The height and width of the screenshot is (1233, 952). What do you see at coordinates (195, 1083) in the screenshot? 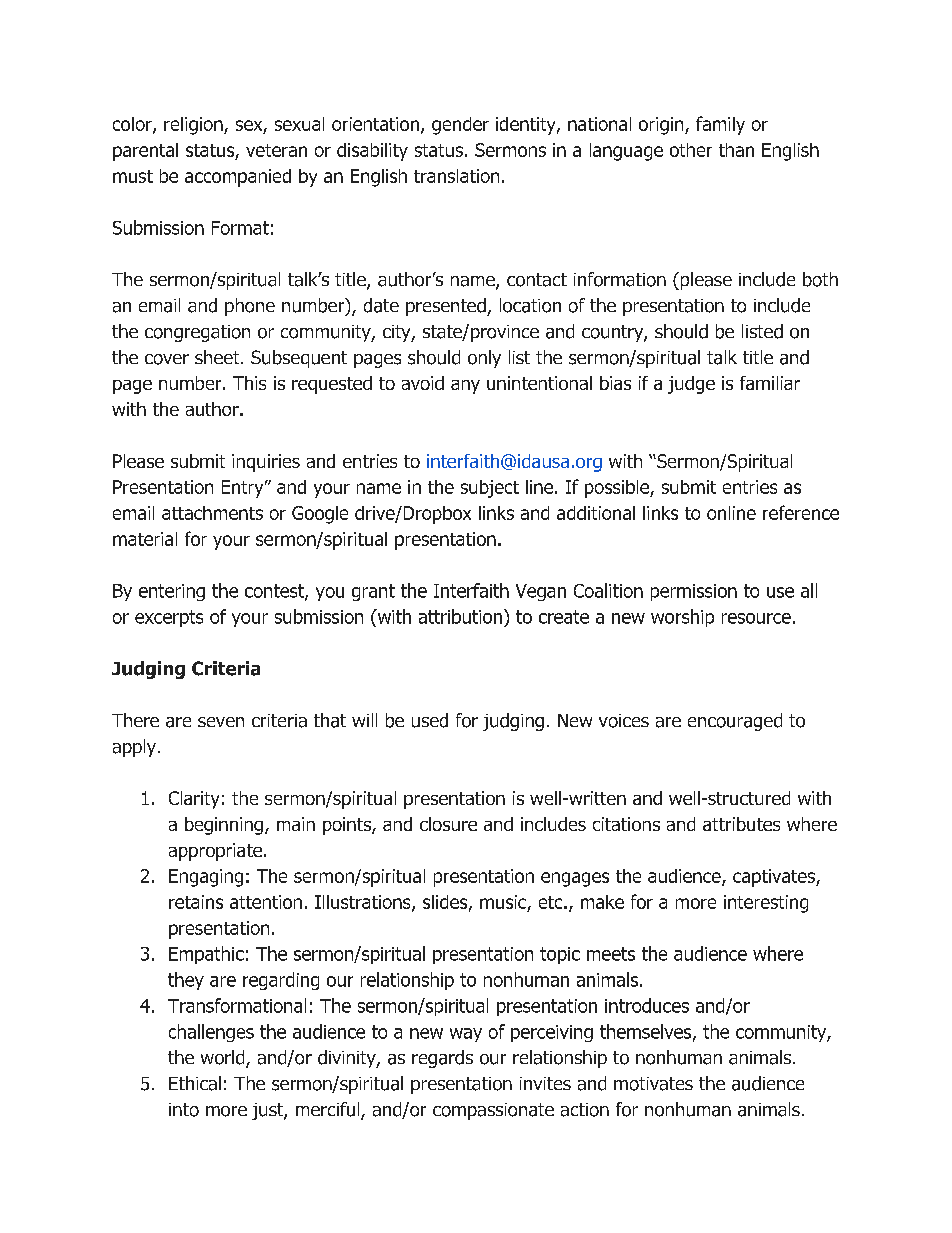
I see `Ethical` at bounding box center [195, 1083].
